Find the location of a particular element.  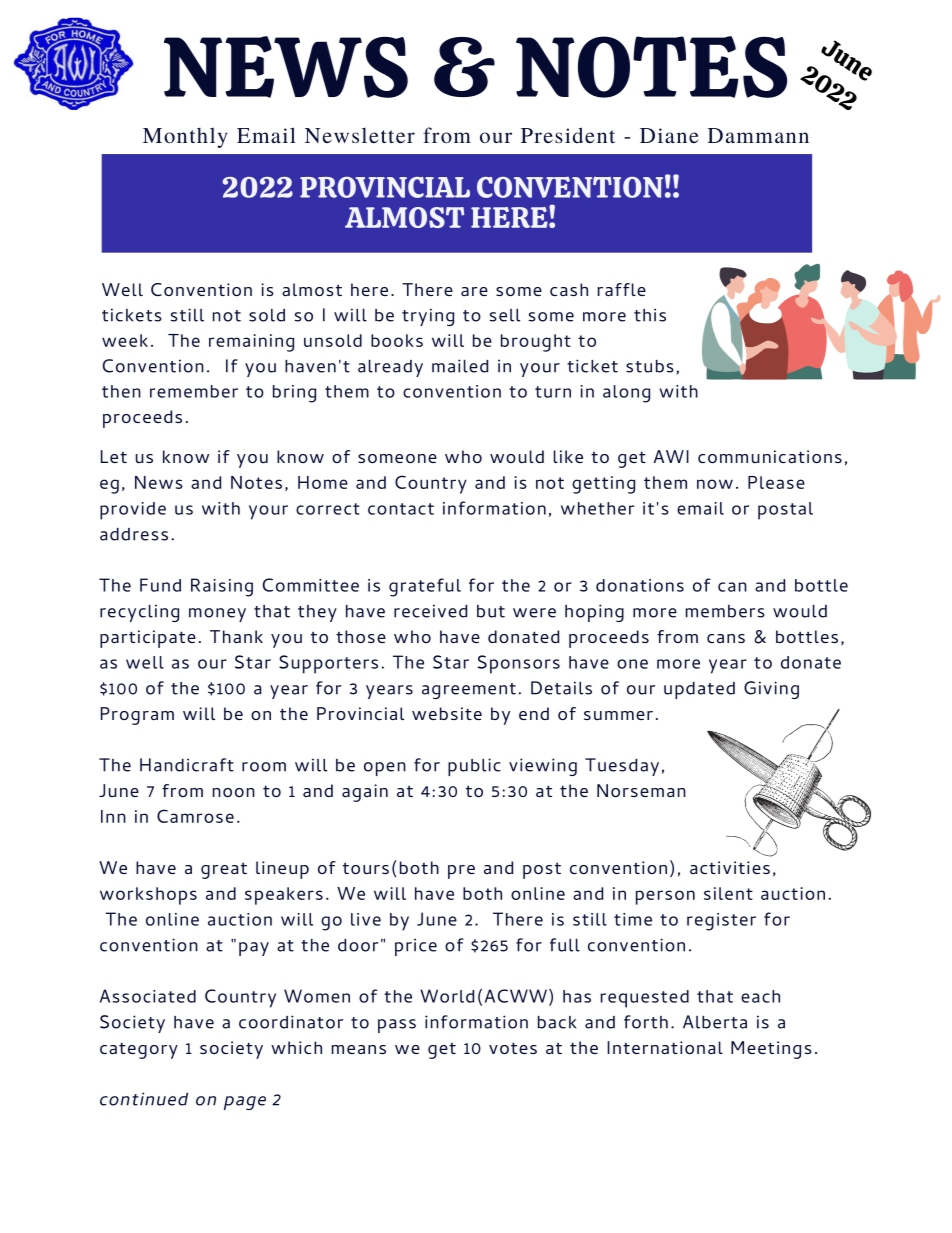

provide is located at coordinates (133, 511).
